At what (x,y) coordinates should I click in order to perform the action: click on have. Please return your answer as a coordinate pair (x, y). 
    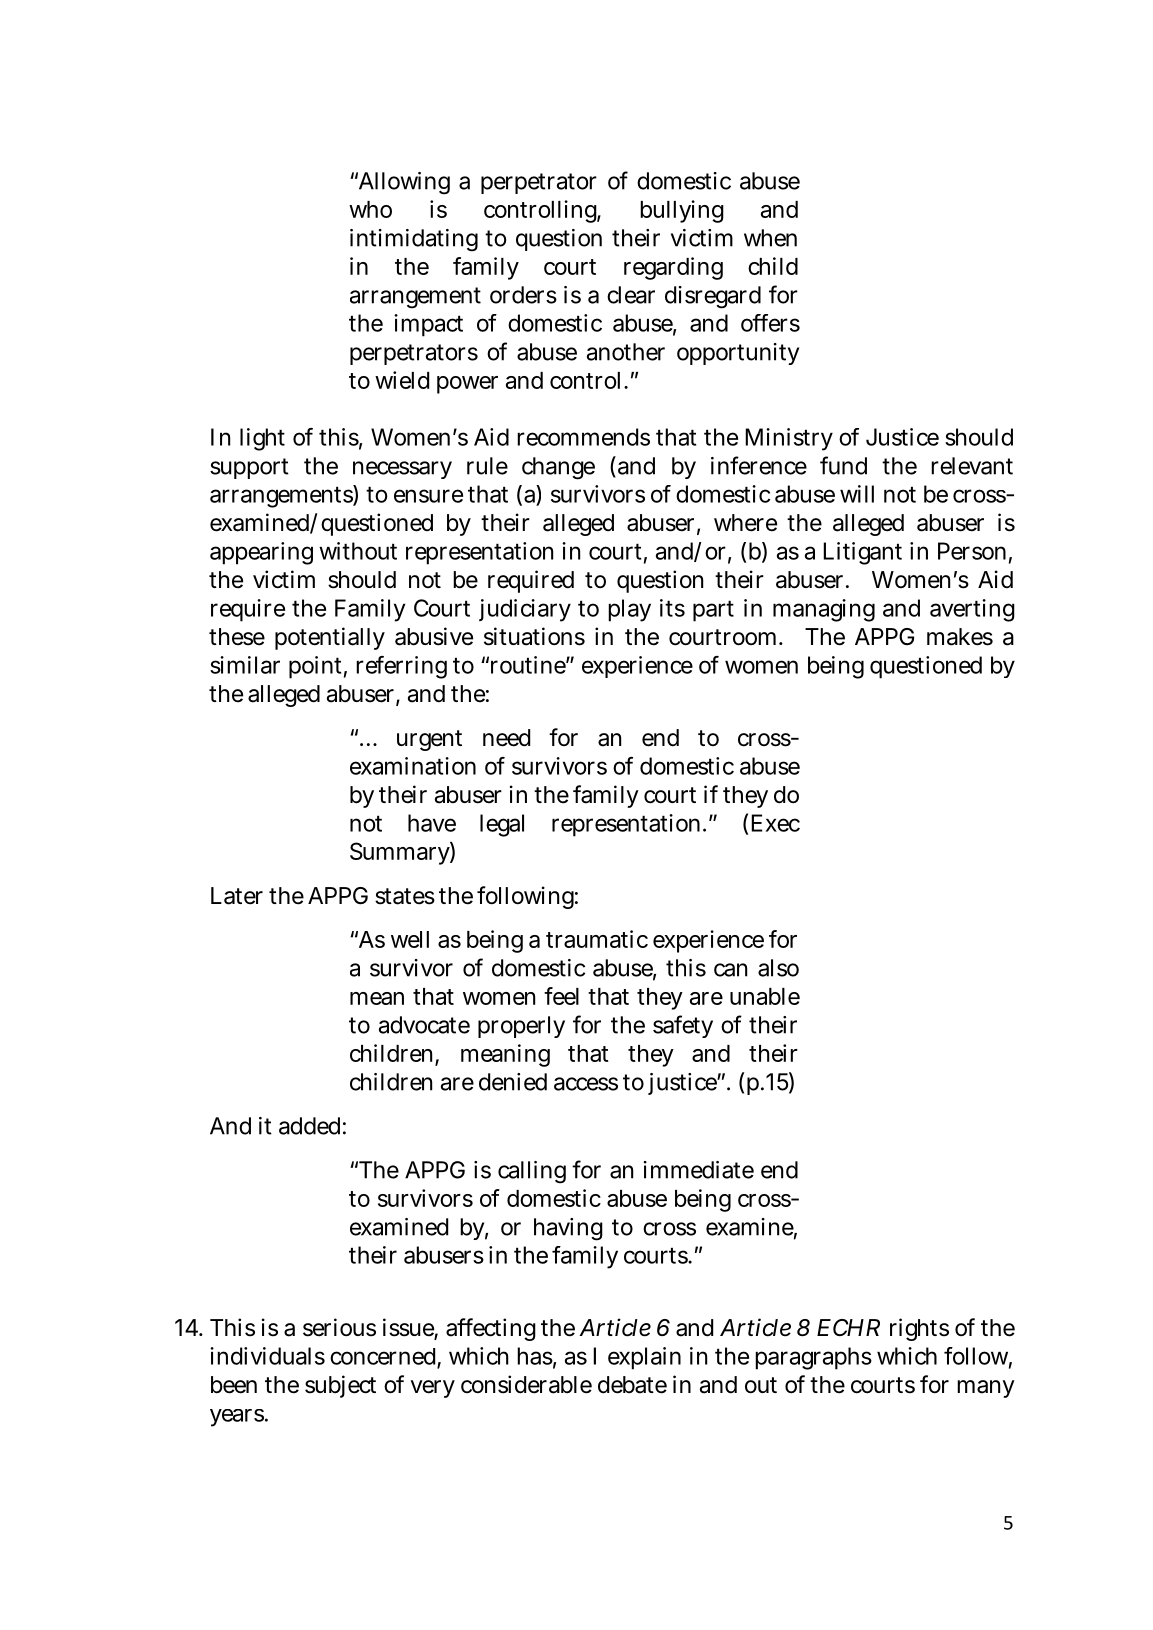
    Looking at the image, I should click on (432, 823).
